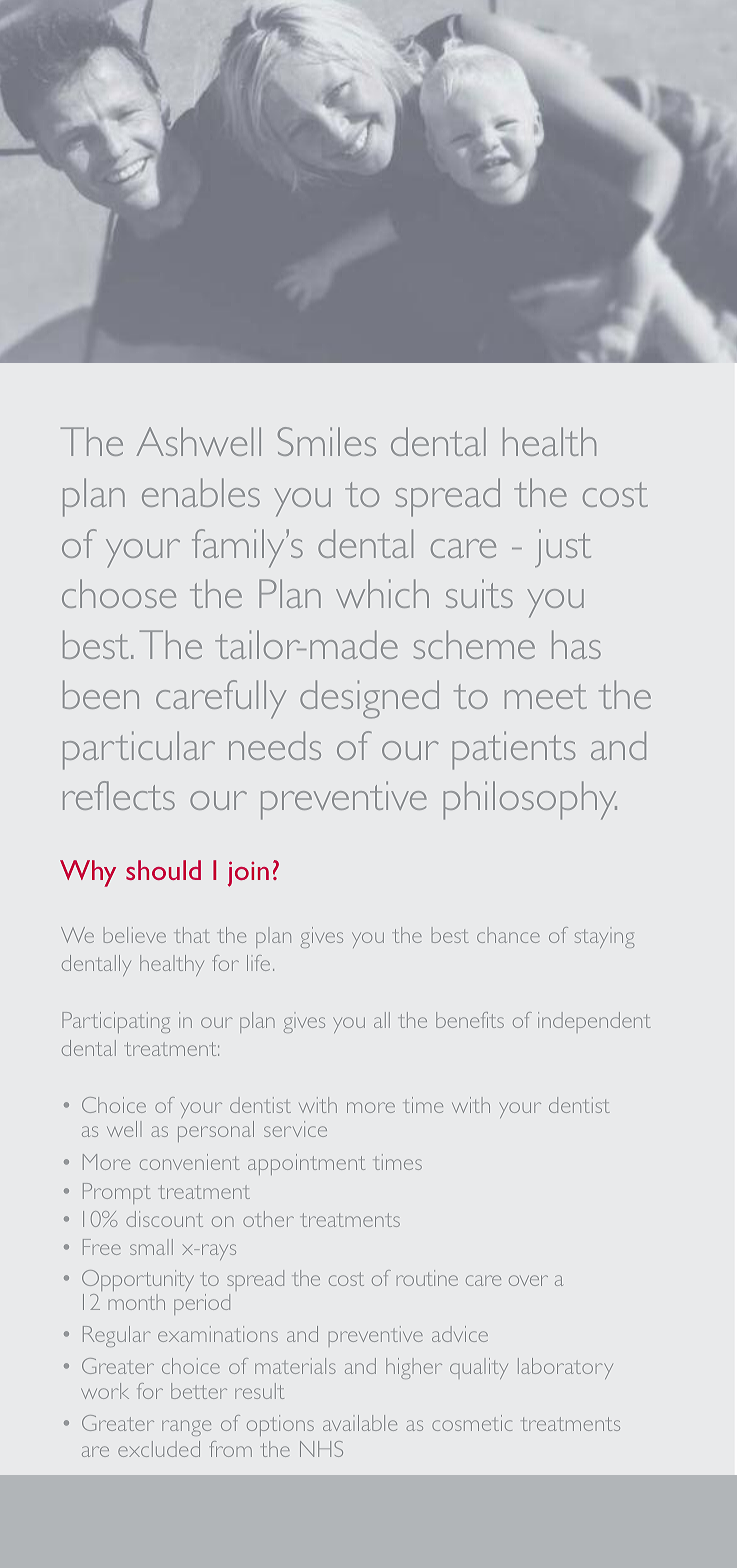 Image resolution: width=737 pixels, height=1568 pixels. I want to click on life, so click(258, 963).
